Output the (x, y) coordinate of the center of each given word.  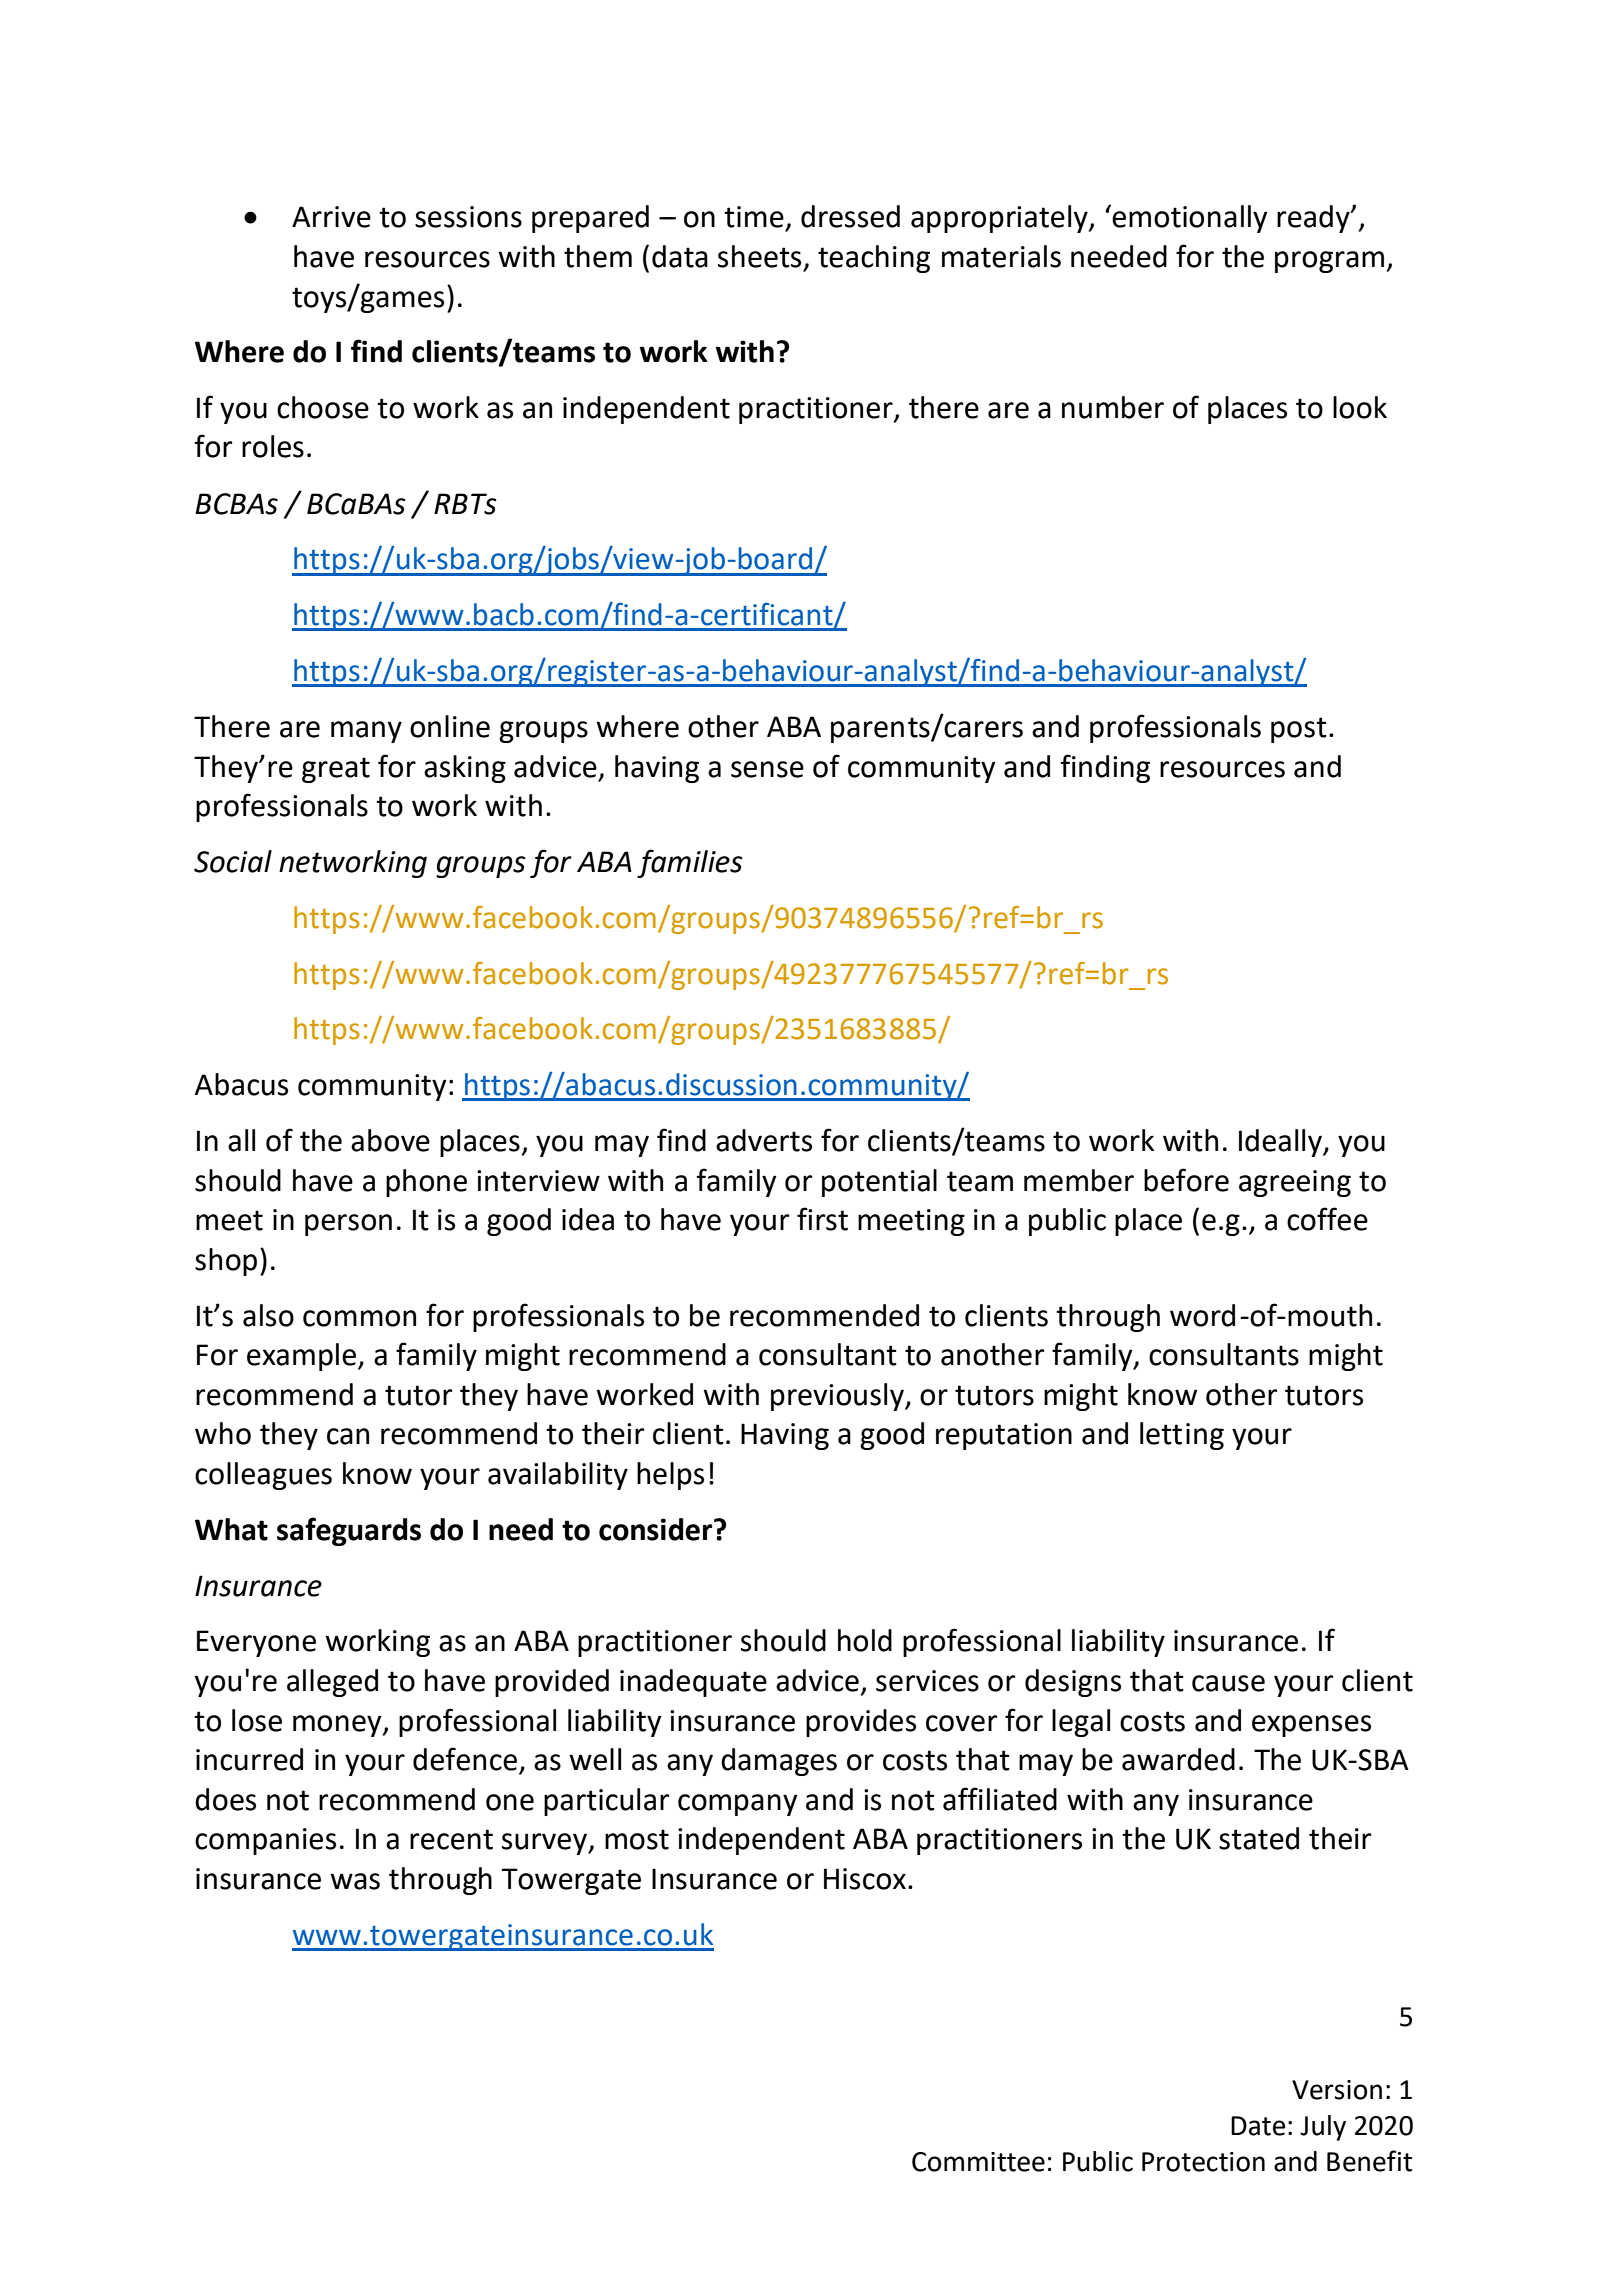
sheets (759, 256)
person (348, 1225)
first (822, 1219)
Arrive (331, 217)
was (355, 1881)
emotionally (1188, 218)
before (1186, 1180)
